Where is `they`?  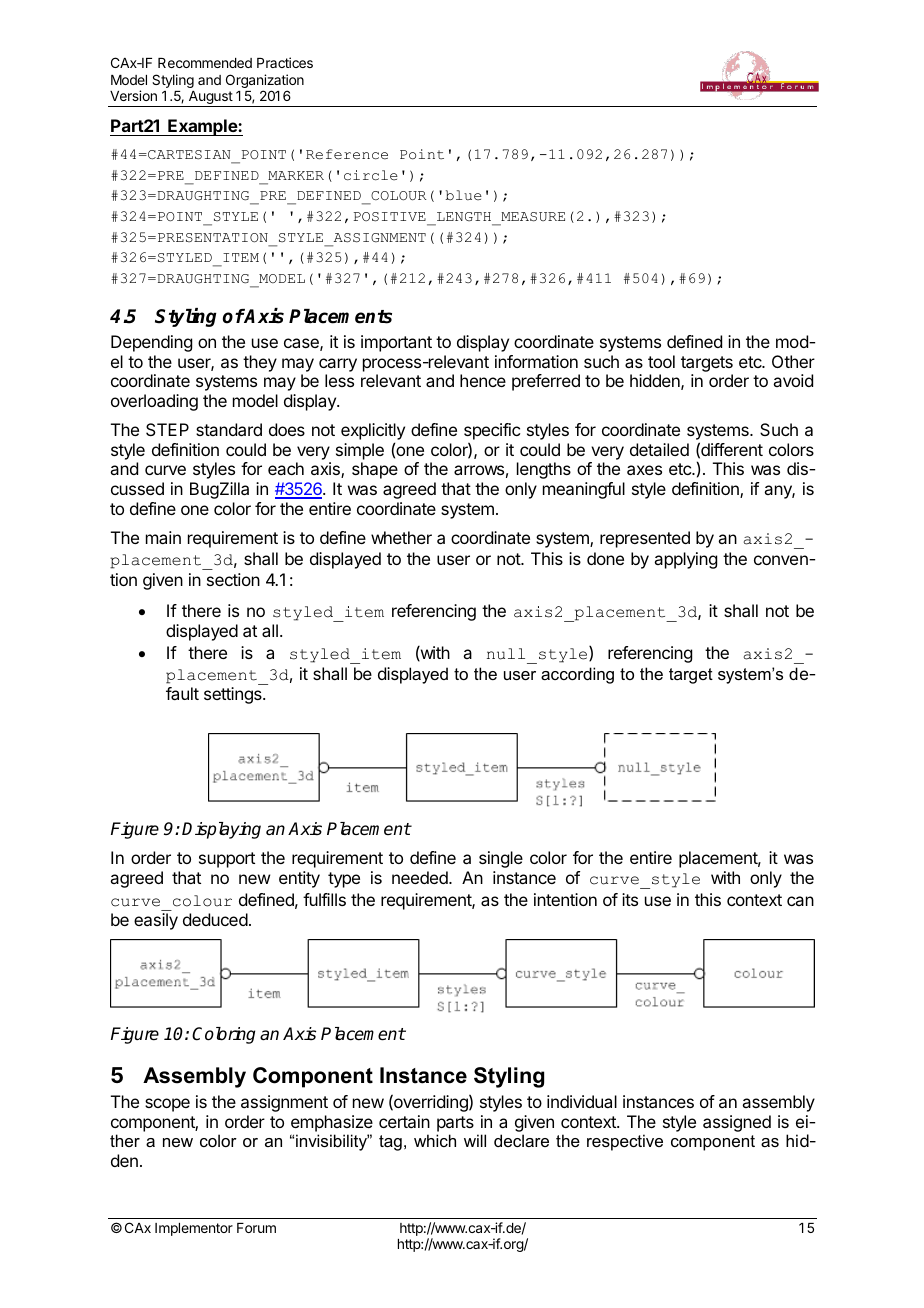
they is located at coordinates (260, 363).
